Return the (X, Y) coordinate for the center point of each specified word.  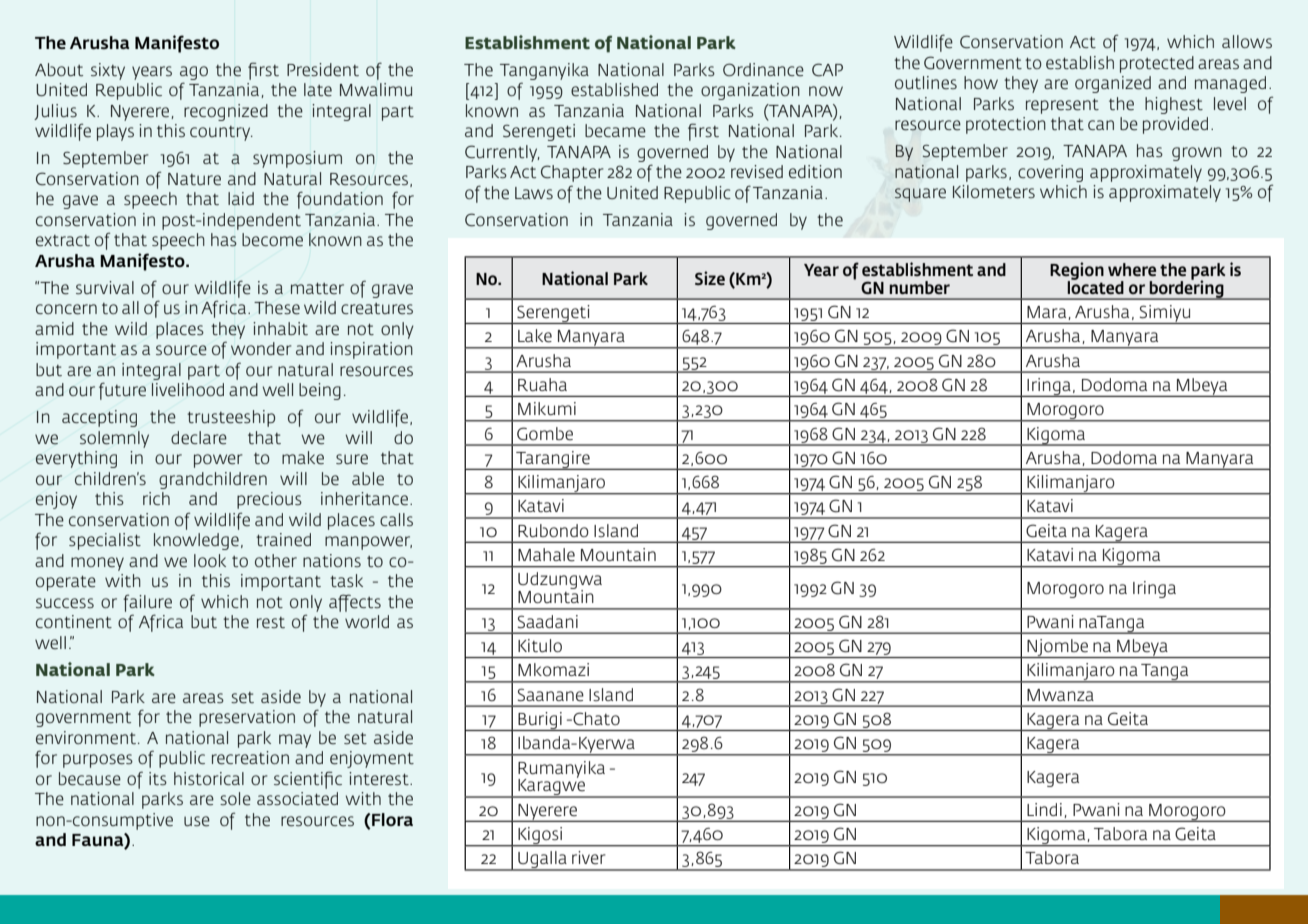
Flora (391, 819)
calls (396, 519)
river (589, 858)
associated (297, 798)
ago (194, 73)
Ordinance (763, 70)
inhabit (280, 328)
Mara (1048, 313)
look (210, 560)
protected (1157, 64)
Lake (535, 336)
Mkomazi (553, 669)
